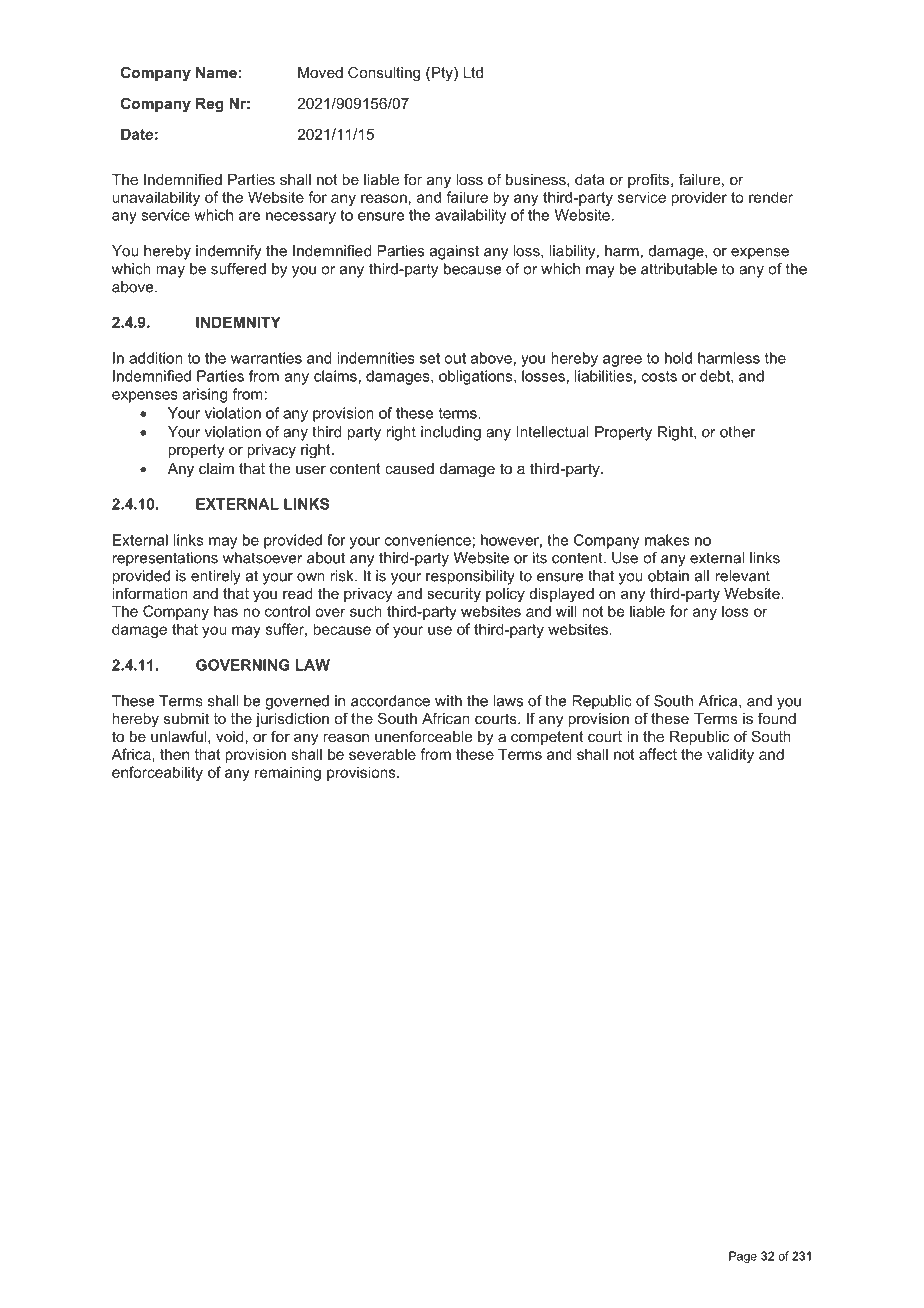 The image size is (924, 1308). I want to click on unenforceable, so click(423, 736).
